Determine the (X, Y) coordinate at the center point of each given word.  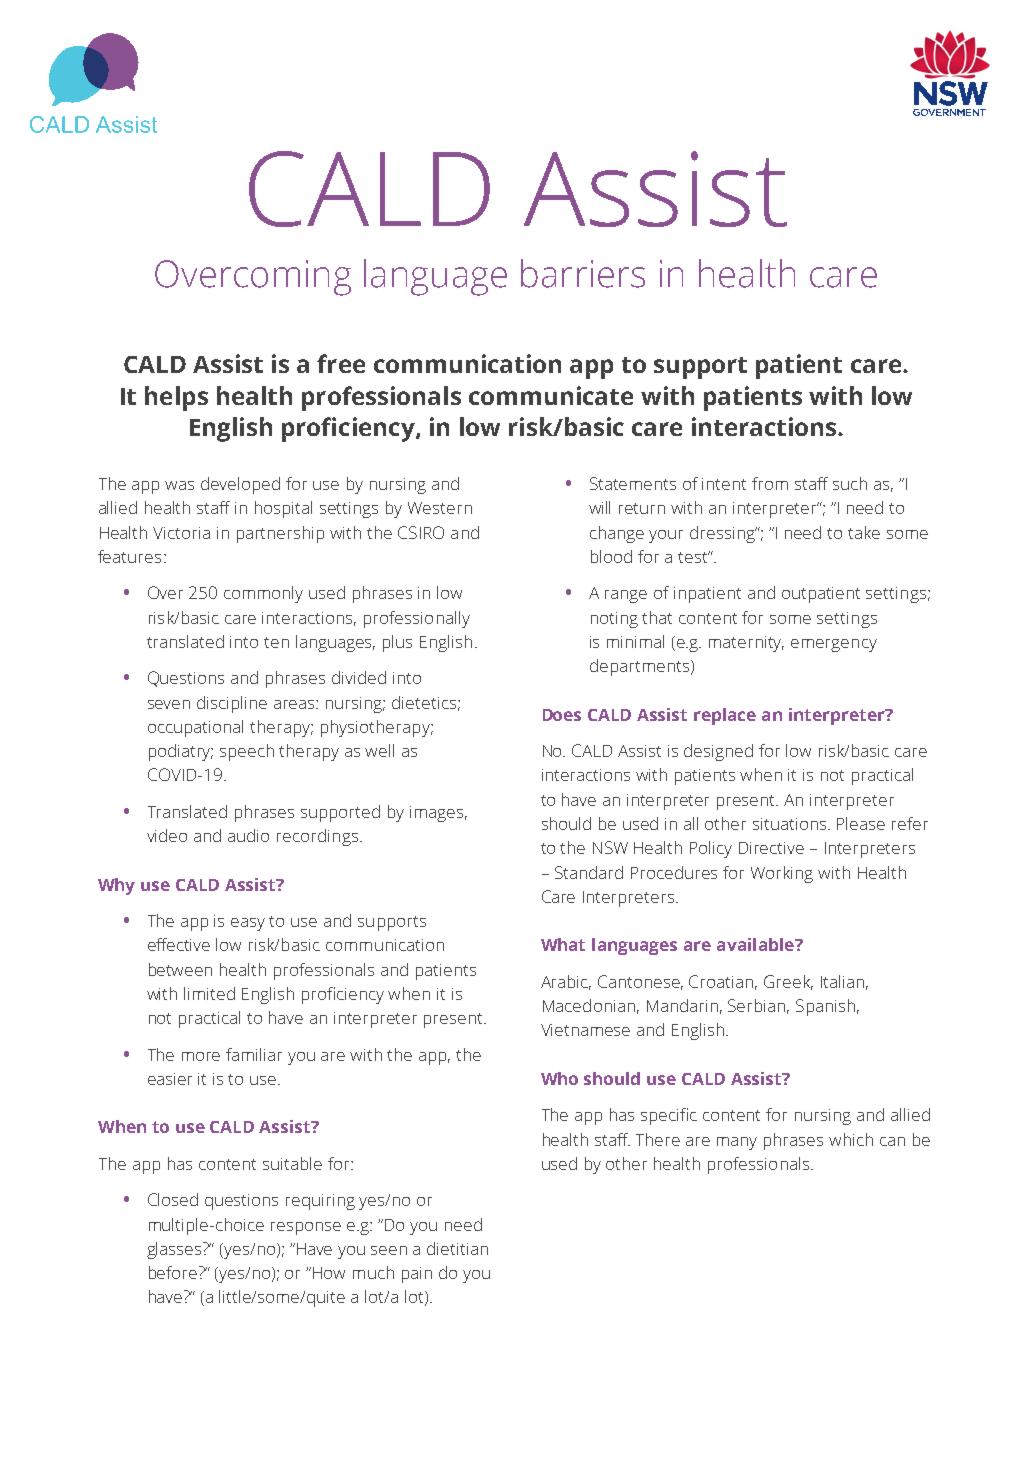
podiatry (181, 752)
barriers (583, 273)
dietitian (457, 1248)
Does (562, 715)
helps (176, 398)
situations (791, 824)
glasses (175, 1250)
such (850, 483)
